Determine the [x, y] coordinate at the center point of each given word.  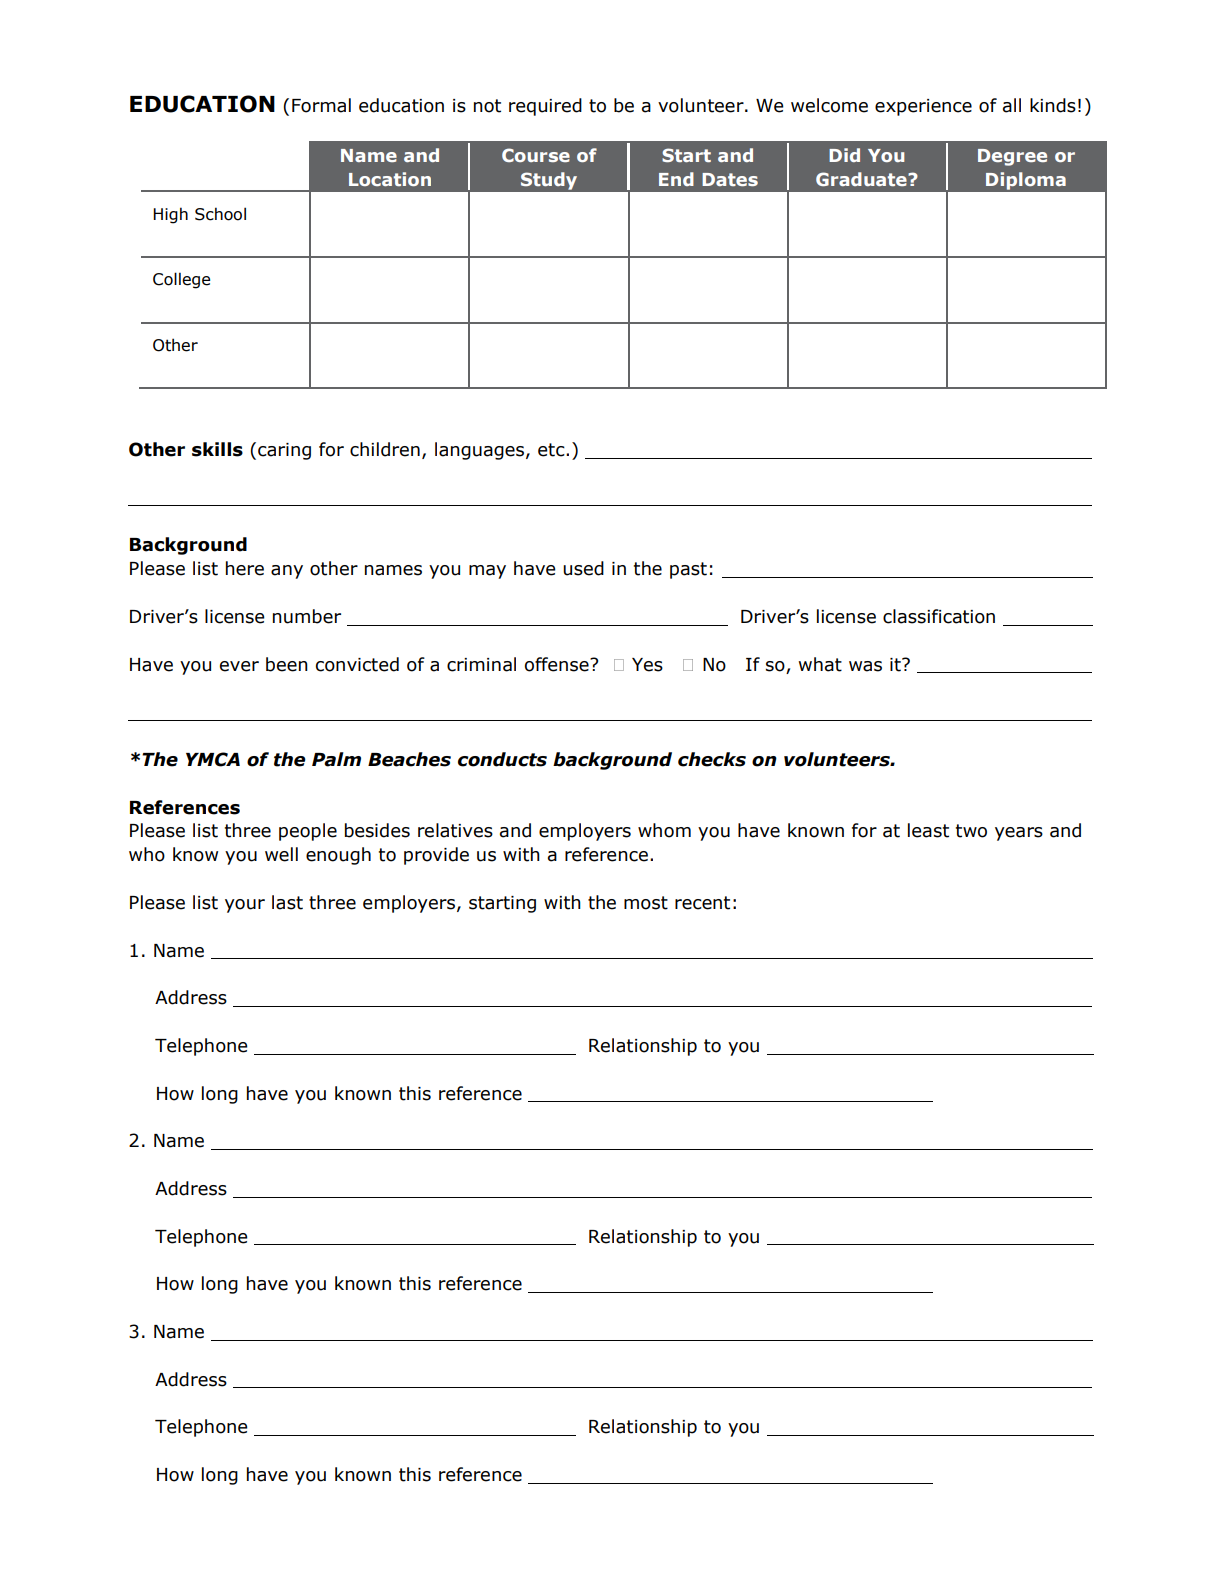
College [181, 280]
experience [923, 107]
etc [552, 450]
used [583, 568]
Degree [1012, 157]
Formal [321, 105]
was [865, 666]
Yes [647, 665]
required [545, 107]
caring [284, 451]
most [646, 903]
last [287, 902]
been [287, 664]
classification [939, 616]
